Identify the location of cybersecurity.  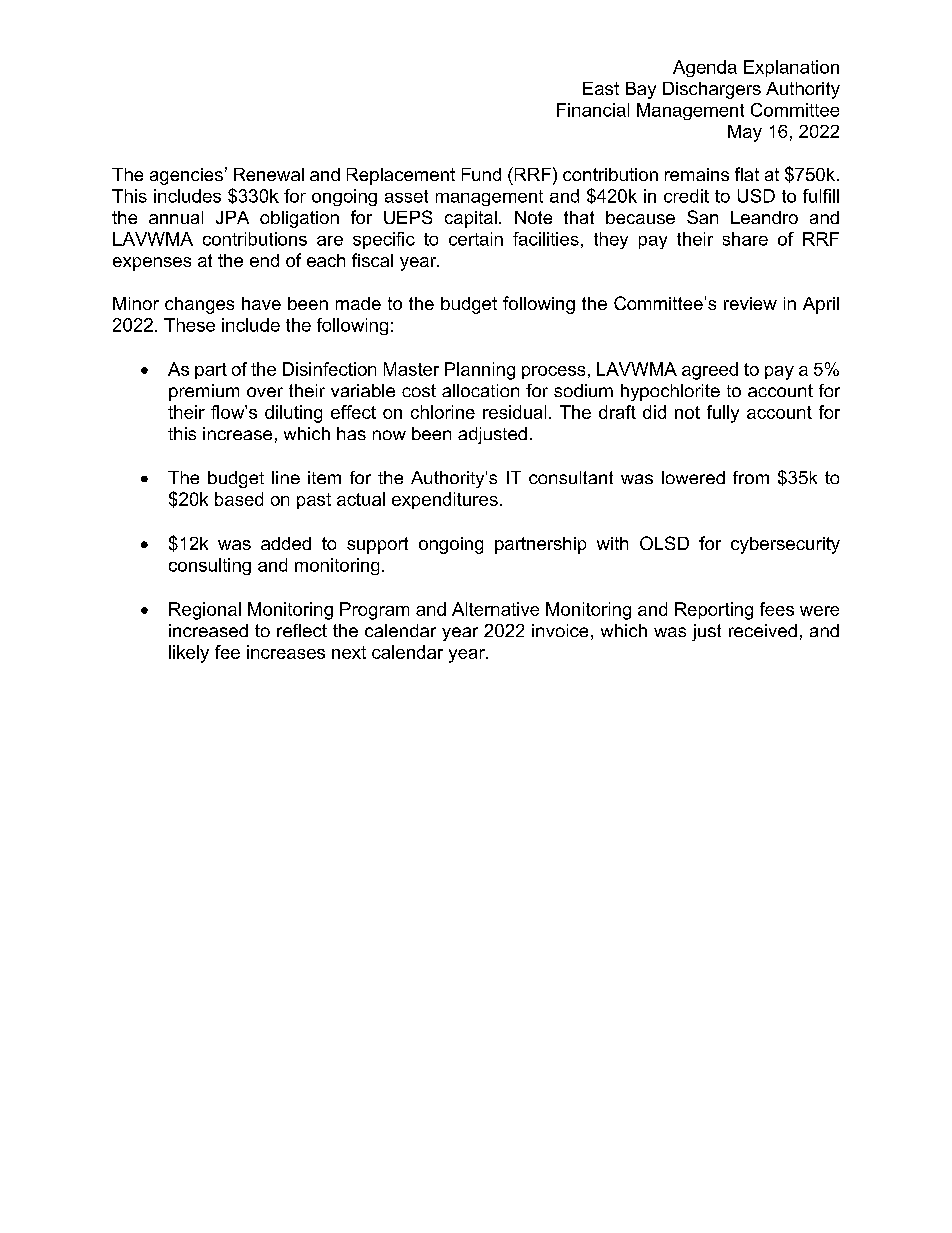
(785, 545).
